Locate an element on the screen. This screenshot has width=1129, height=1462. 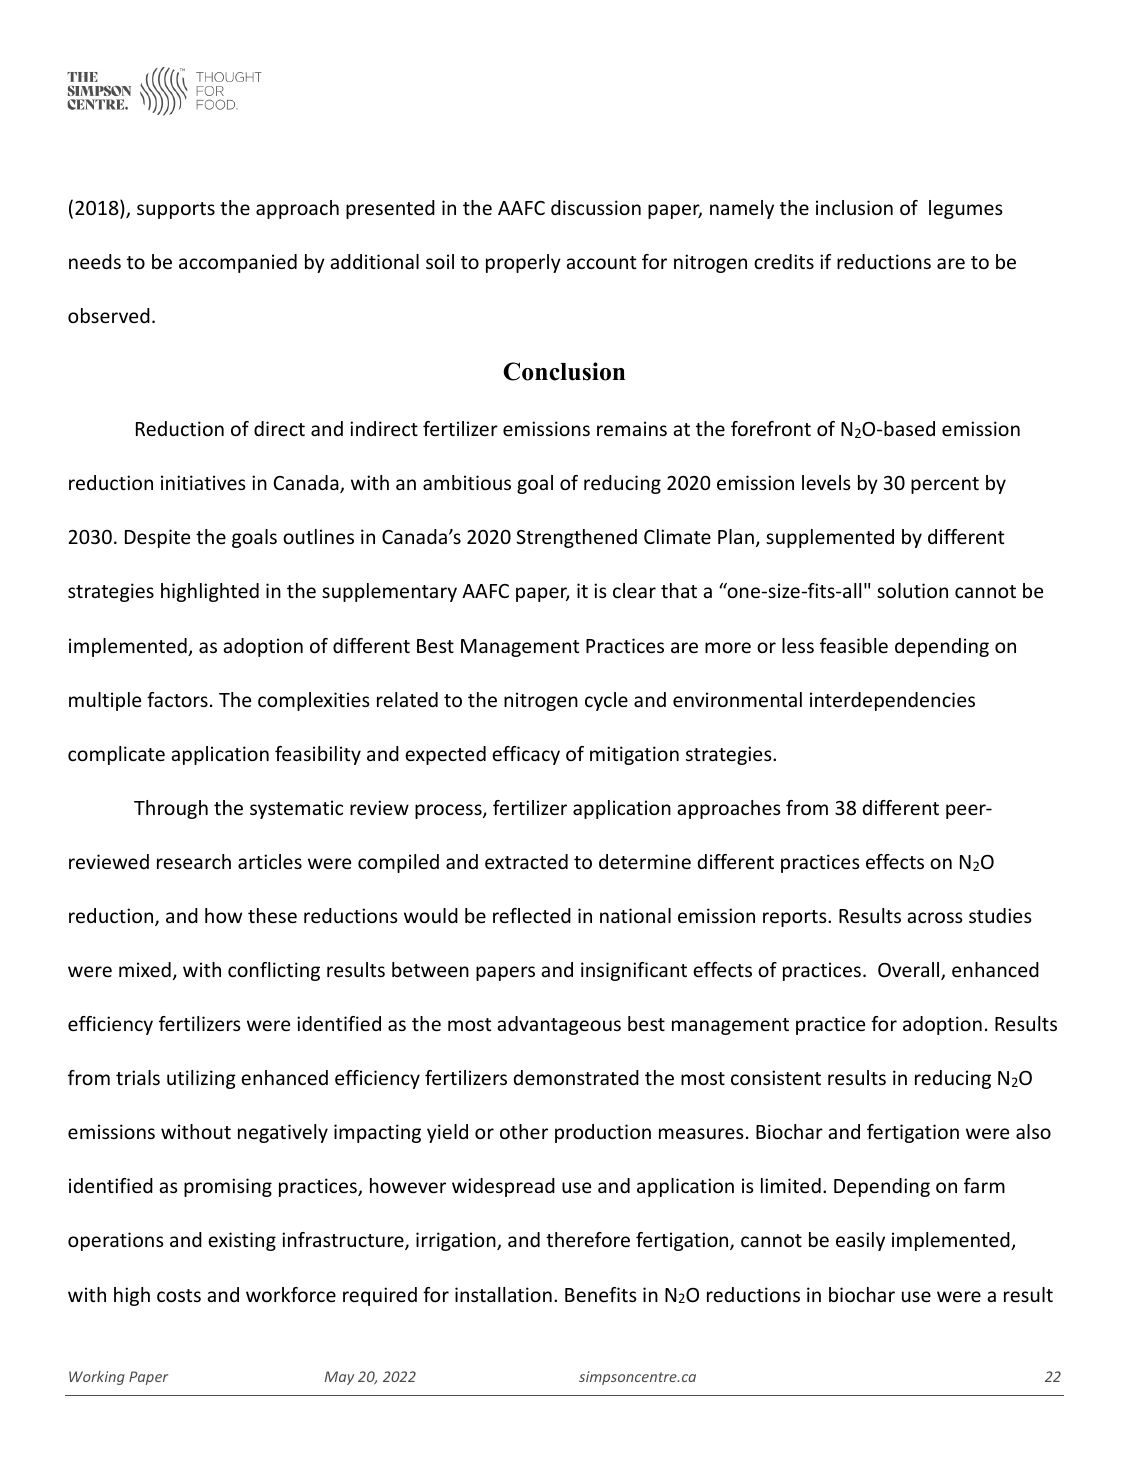
legumes is located at coordinates (966, 209).
